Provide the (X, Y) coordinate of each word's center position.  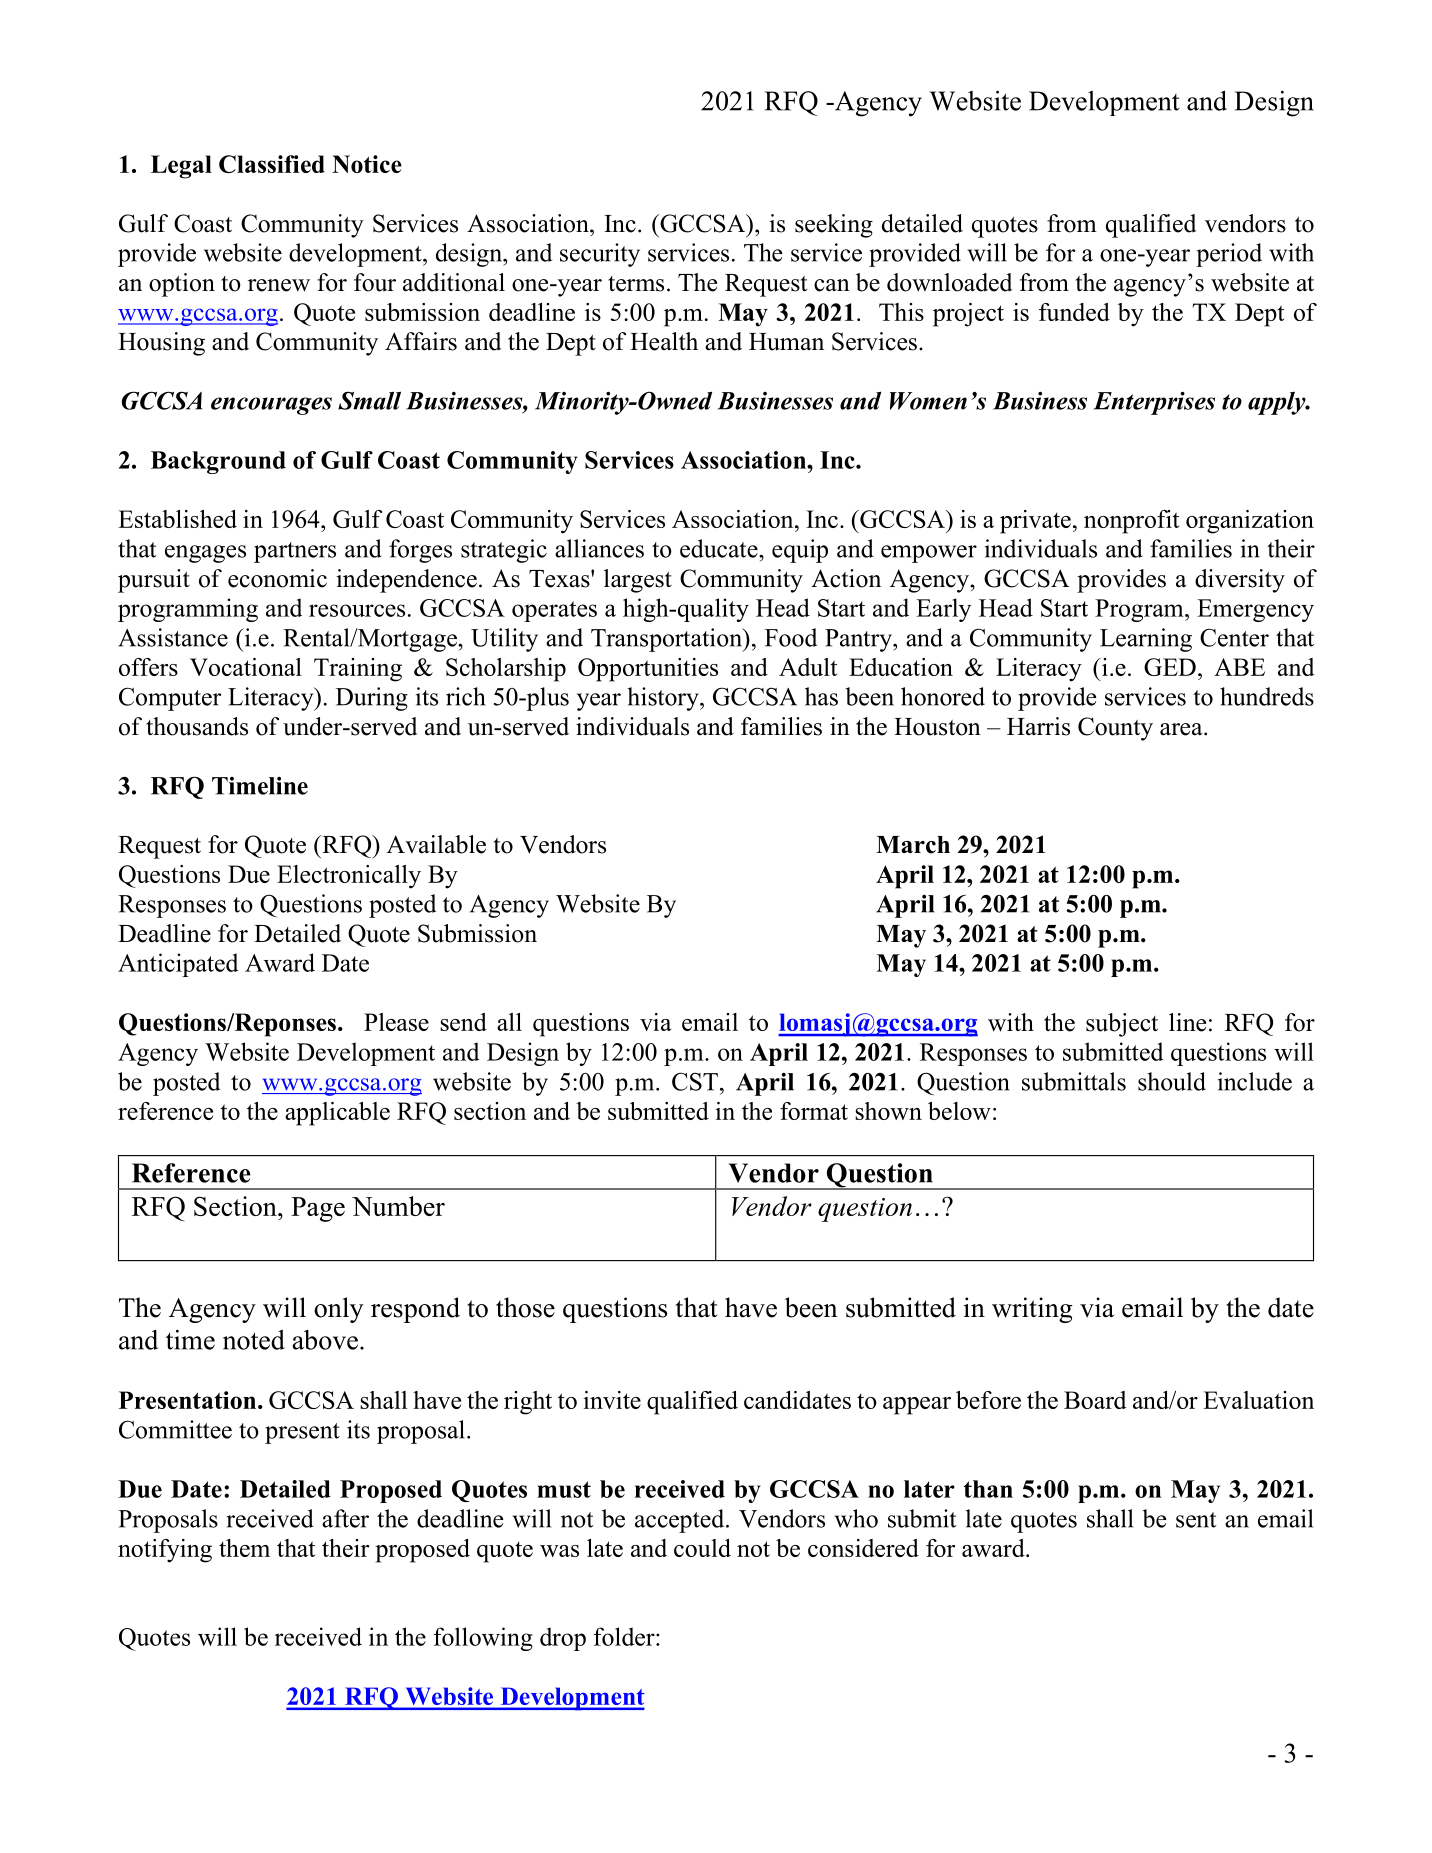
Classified (272, 164)
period (1229, 255)
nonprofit (1131, 522)
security (600, 255)
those (525, 1307)
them (244, 1548)
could (702, 1548)
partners (295, 552)
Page (318, 1209)
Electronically (349, 877)
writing (1032, 1310)
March (913, 845)
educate (720, 548)
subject (1122, 1025)
